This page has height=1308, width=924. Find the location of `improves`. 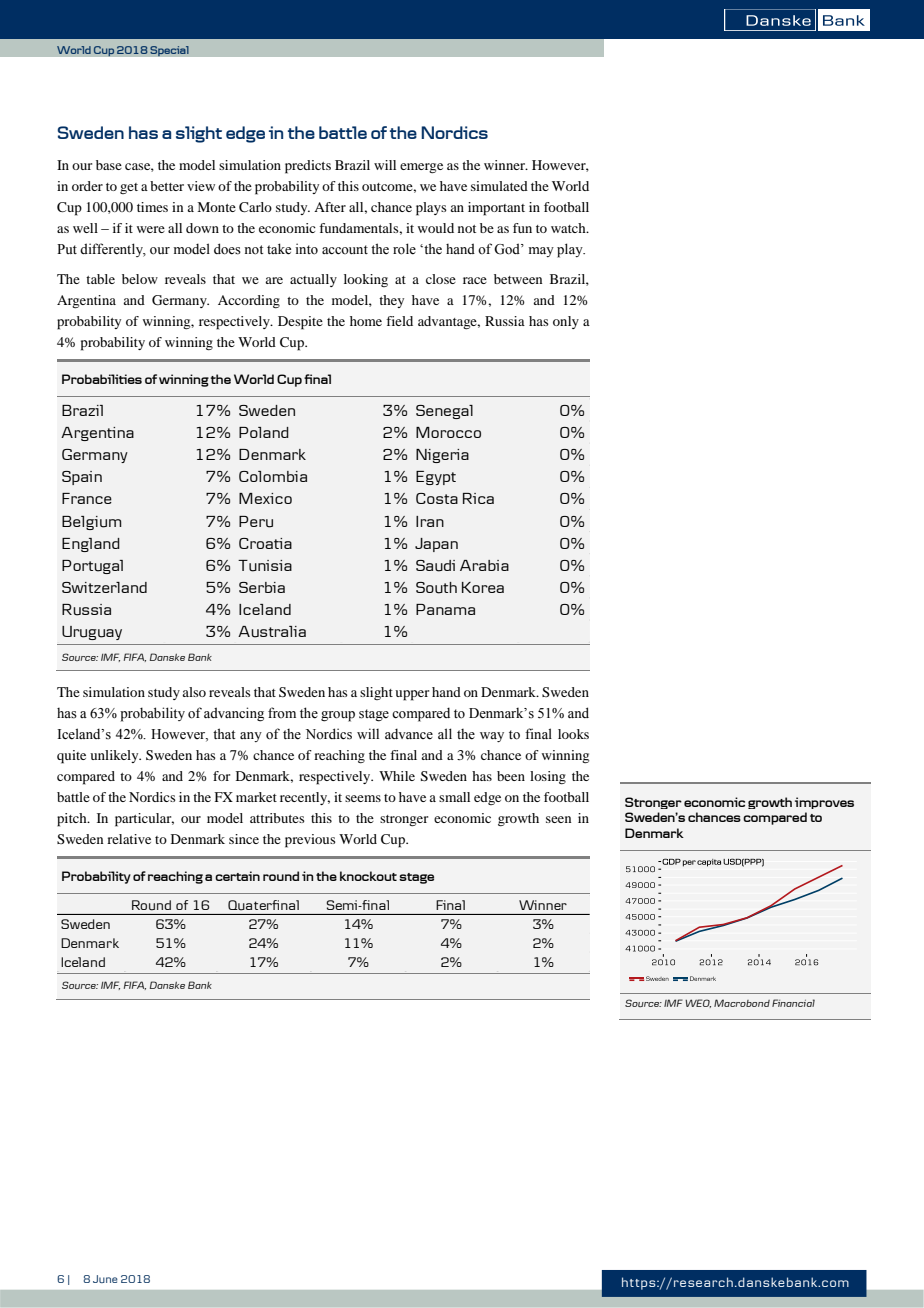

improves is located at coordinates (824, 803).
